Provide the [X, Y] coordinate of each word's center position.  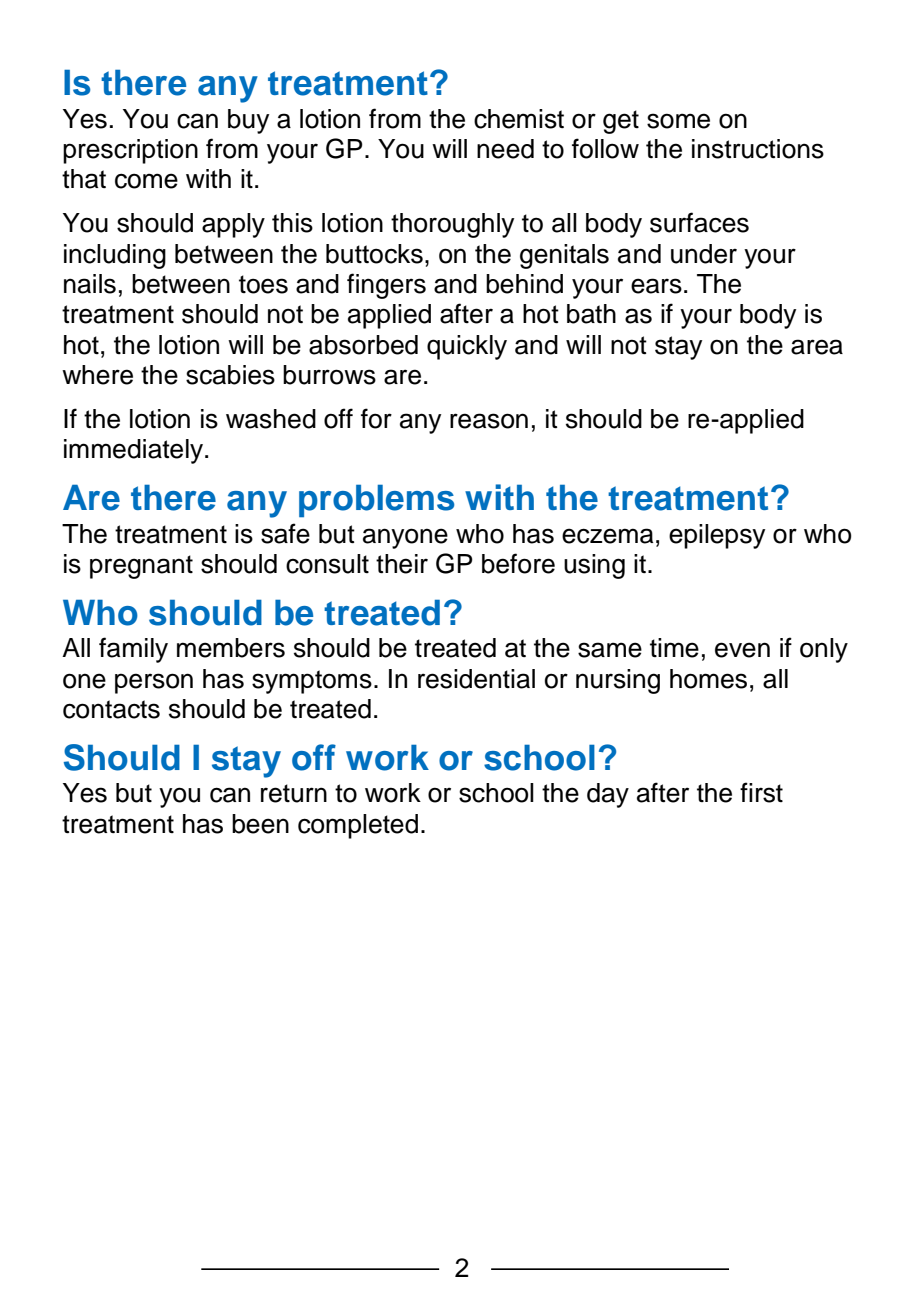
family [133, 650]
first [761, 792]
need [505, 149]
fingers [386, 286]
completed [358, 826]
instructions [758, 149]
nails [90, 284]
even [742, 650]
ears [656, 286]
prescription [130, 151]
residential [476, 679]
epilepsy [717, 536]
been [260, 824]
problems [376, 501]
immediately [135, 451]
